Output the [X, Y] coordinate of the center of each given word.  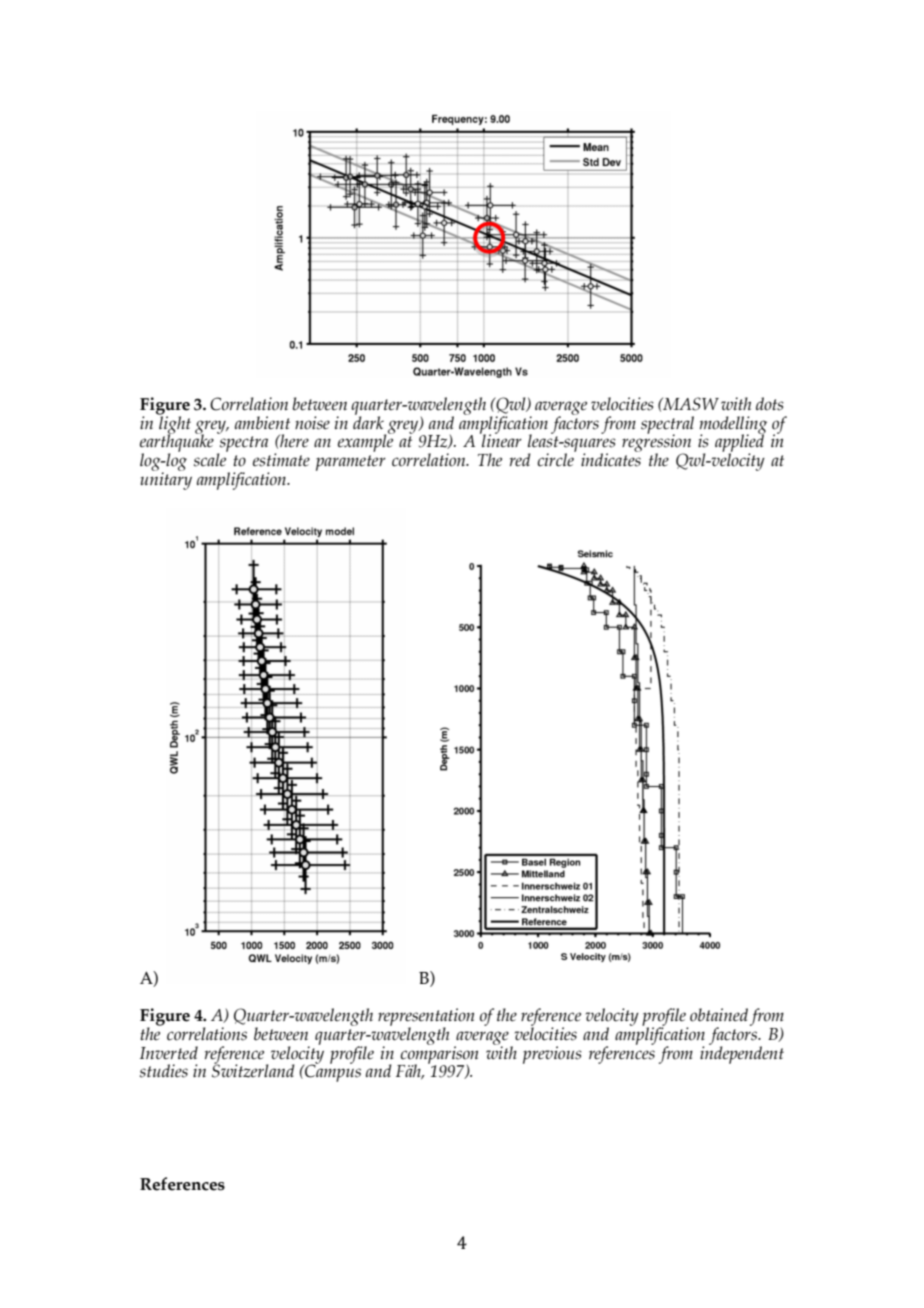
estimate [281, 460]
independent [742, 1054]
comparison [438, 1055]
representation [426, 1018]
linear [501, 440]
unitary [166, 480]
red [520, 460]
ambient [262, 423]
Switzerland [253, 1070]
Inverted [169, 1053]
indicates [611, 459]
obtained [719, 1015]
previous [552, 1055]
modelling [733, 426]
